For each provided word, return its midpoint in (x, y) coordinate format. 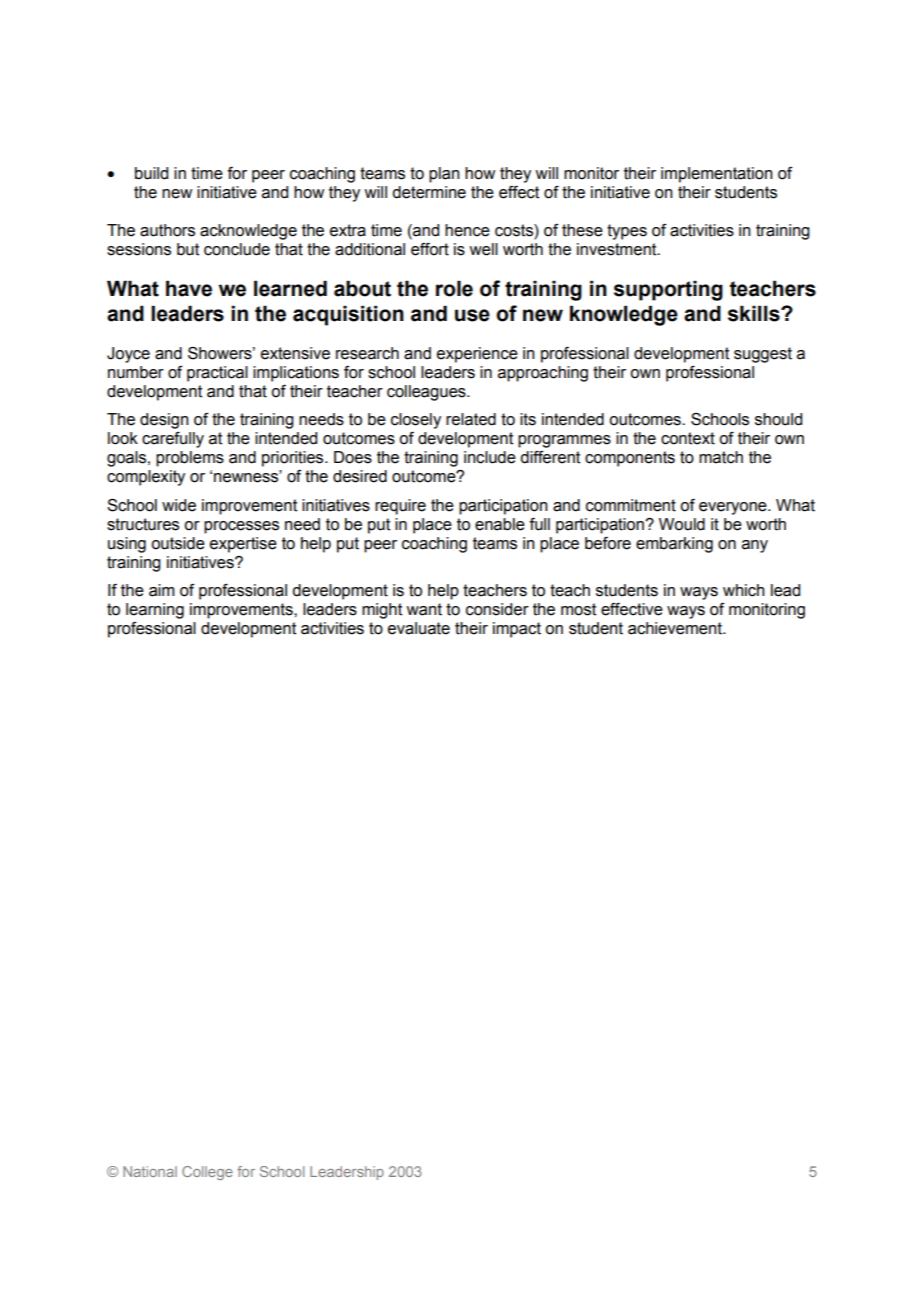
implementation (717, 175)
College (207, 1173)
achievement (676, 628)
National (150, 1171)
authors (167, 230)
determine (429, 192)
